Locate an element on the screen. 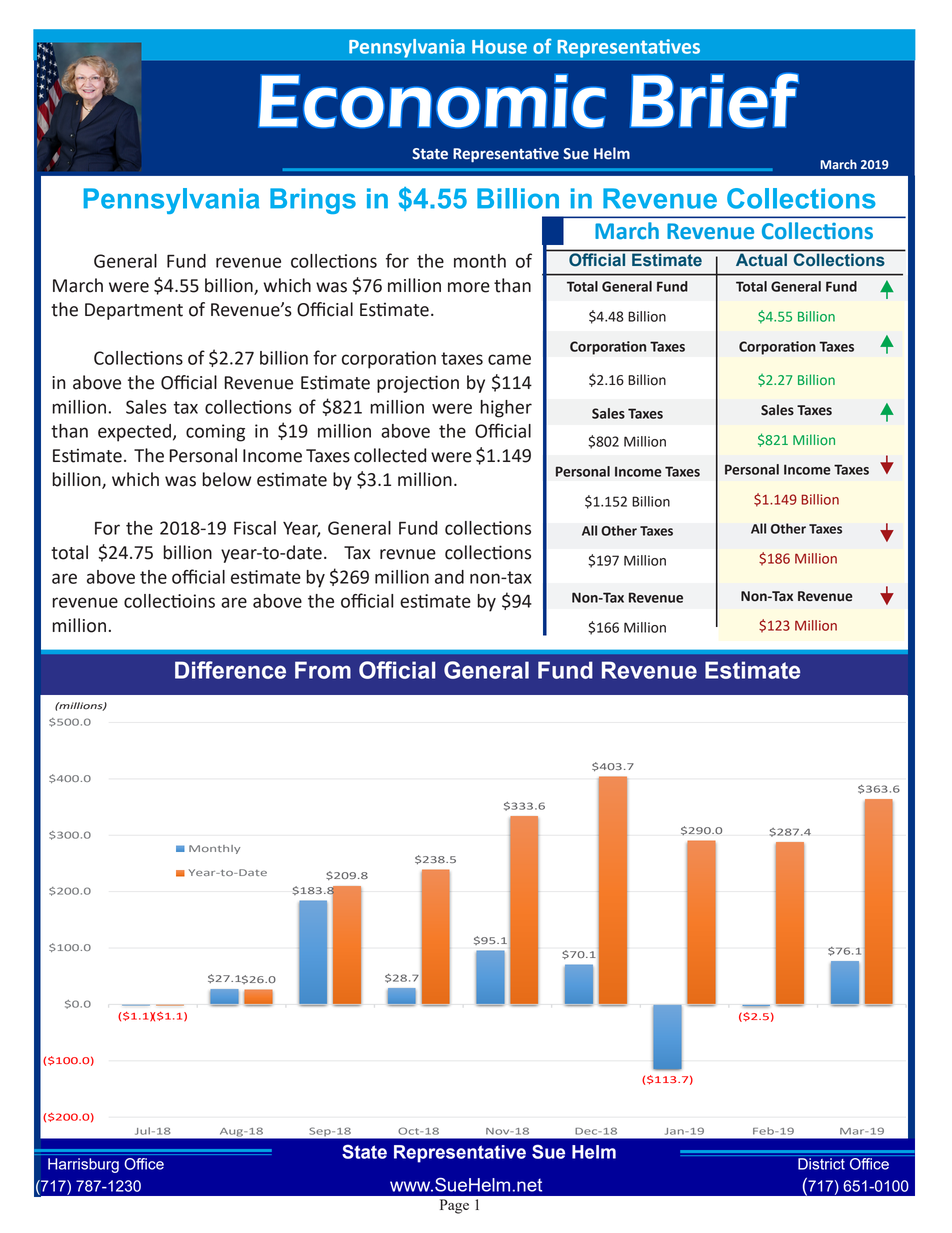 The width and height of the screenshot is (952, 1233). projection is located at coordinates (418, 384).
